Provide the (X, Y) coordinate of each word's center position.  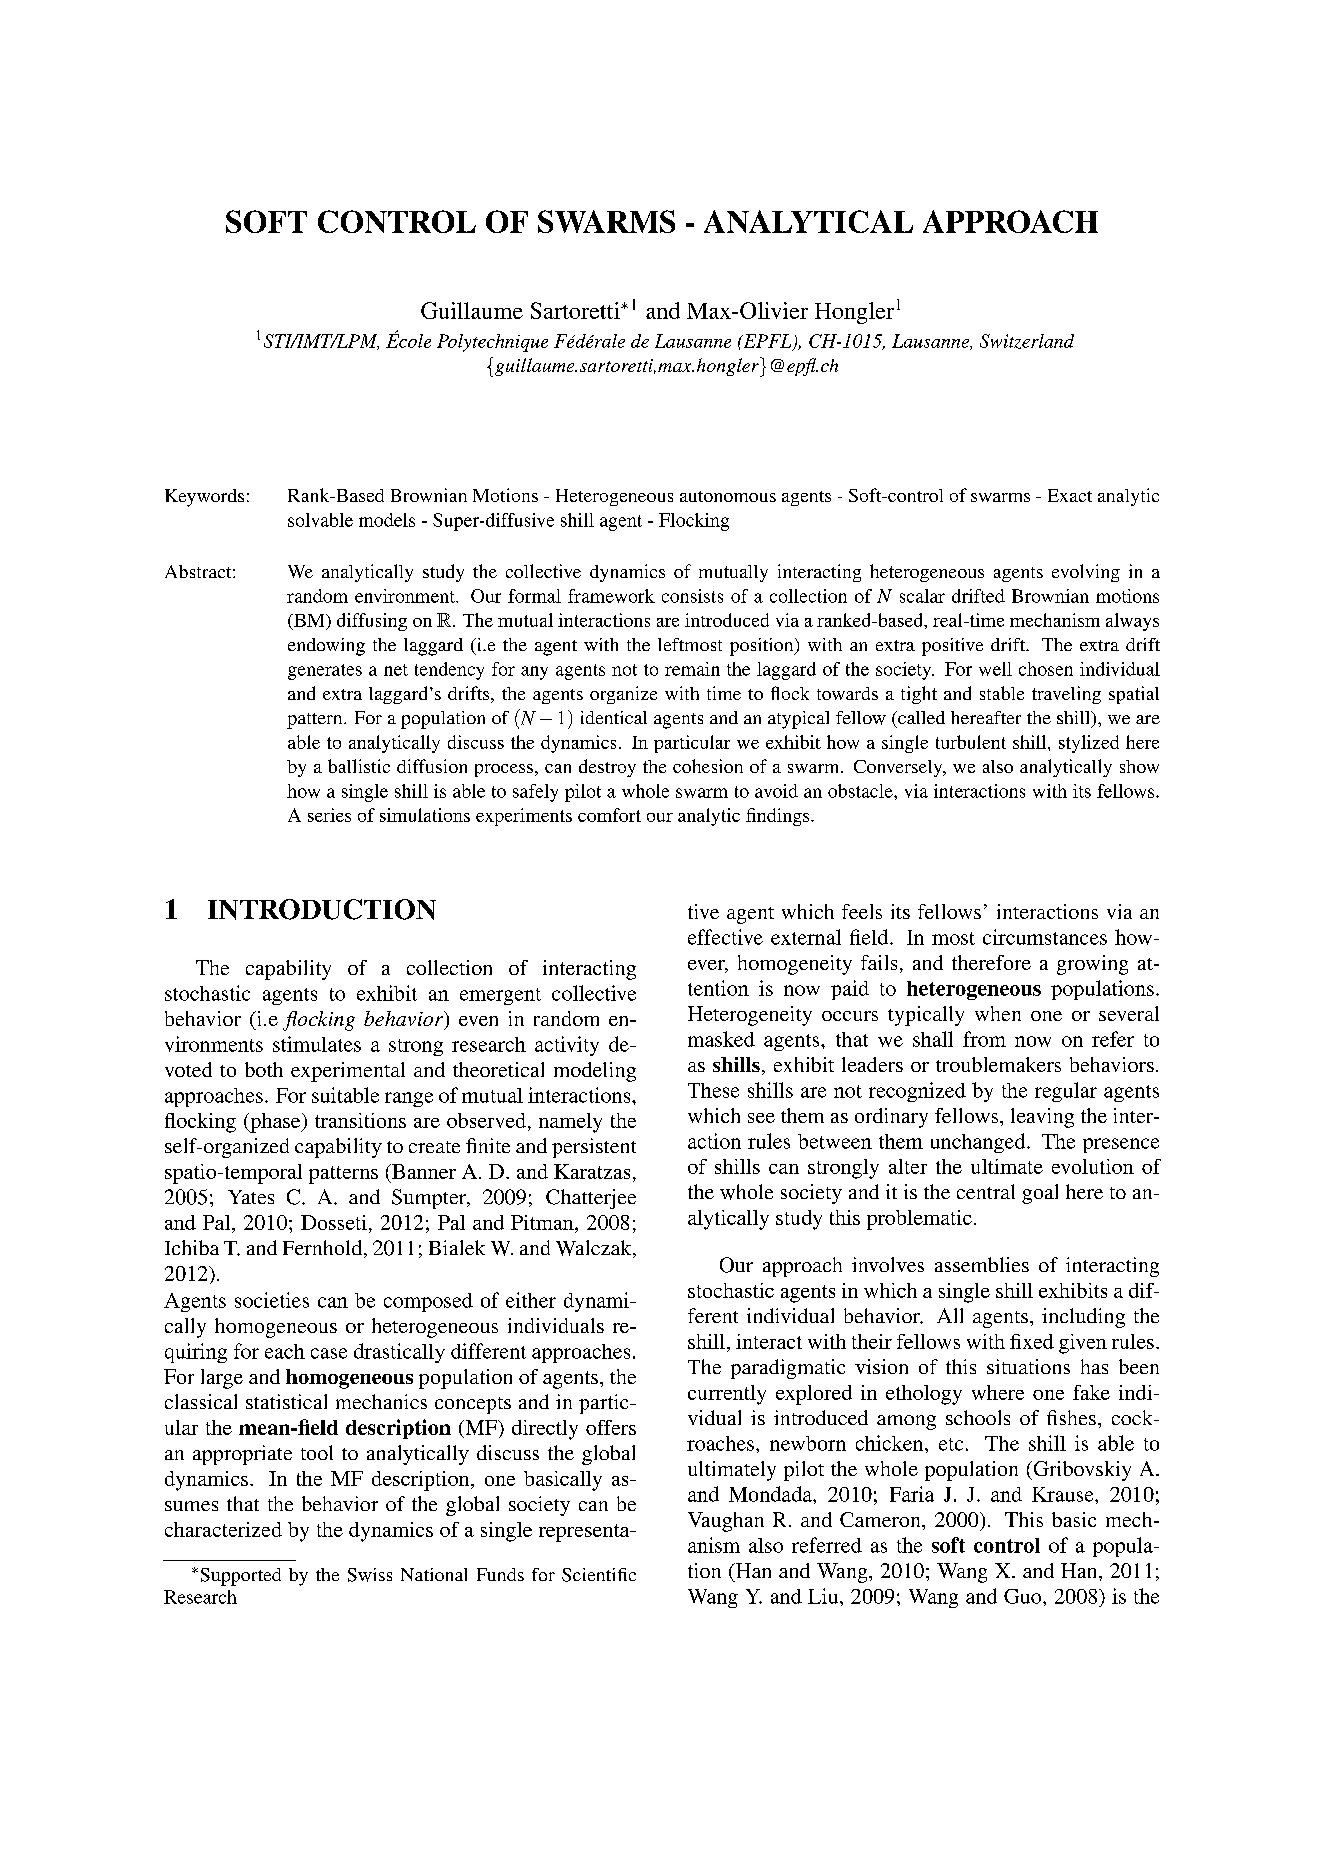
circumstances (1045, 937)
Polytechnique (492, 343)
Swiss (370, 1575)
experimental (348, 1072)
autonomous (728, 496)
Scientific (599, 1575)
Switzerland (1027, 341)
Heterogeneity (750, 1016)
